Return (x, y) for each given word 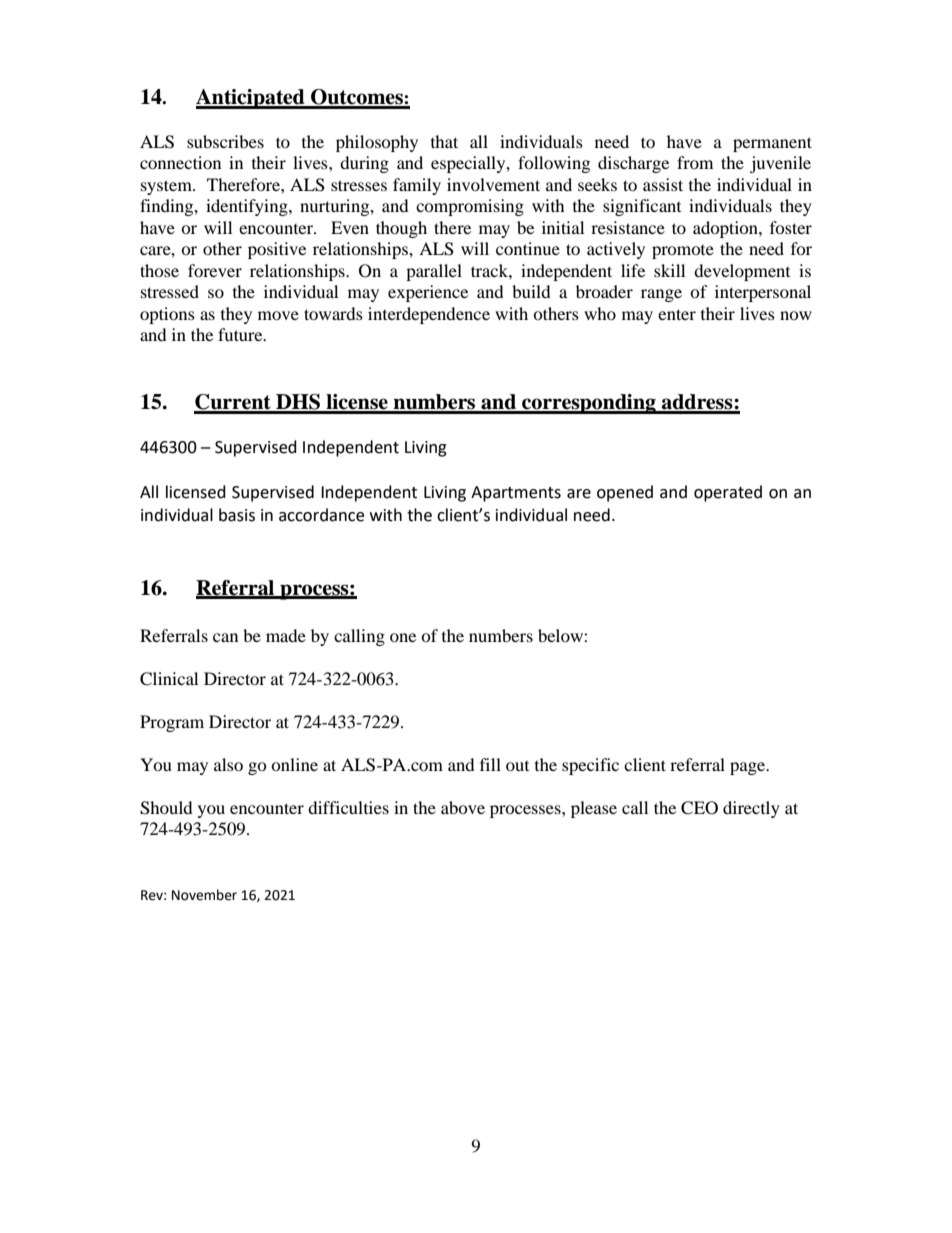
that (444, 141)
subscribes (225, 141)
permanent (772, 144)
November (204, 895)
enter (677, 314)
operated (728, 493)
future (241, 334)
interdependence (429, 315)
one (403, 637)
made (286, 635)
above (463, 807)
